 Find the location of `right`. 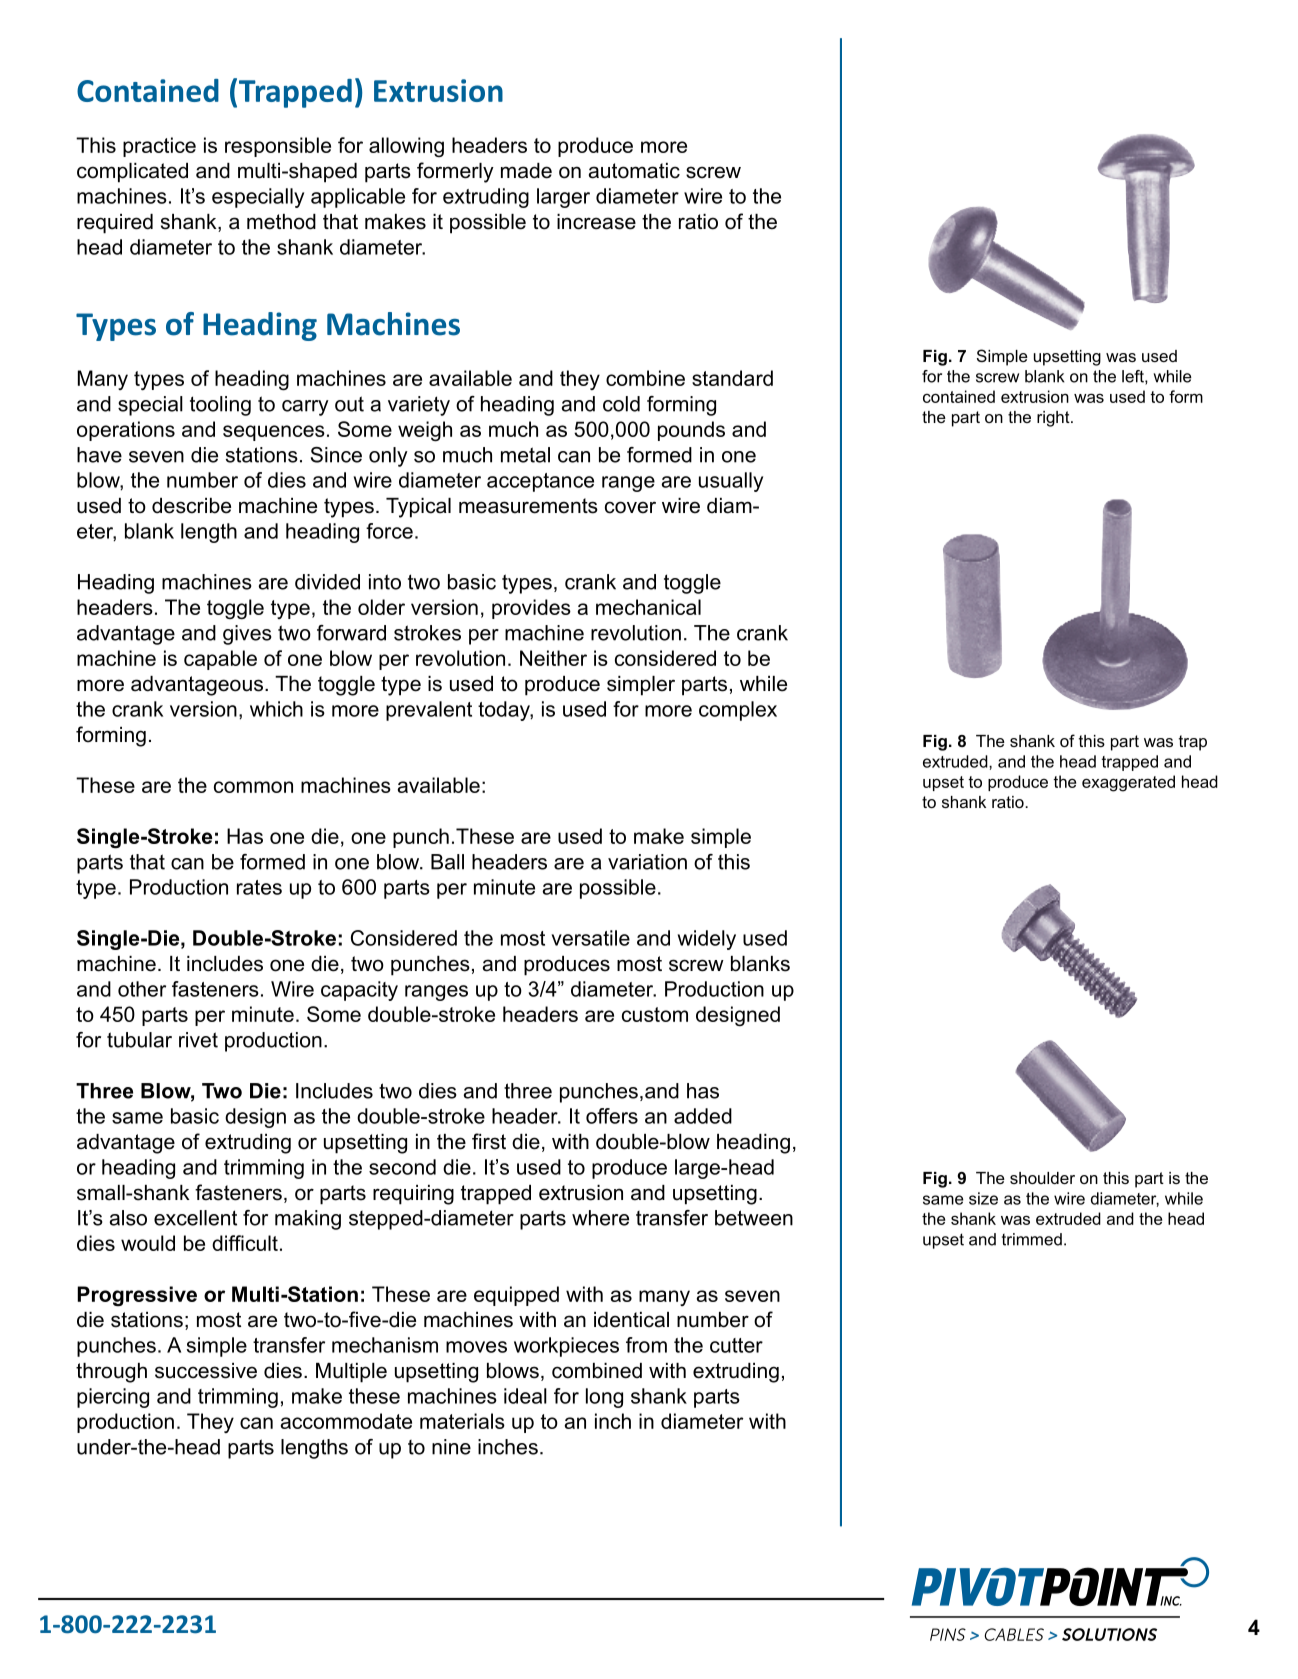

right is located at coordinates (1054, 419).
